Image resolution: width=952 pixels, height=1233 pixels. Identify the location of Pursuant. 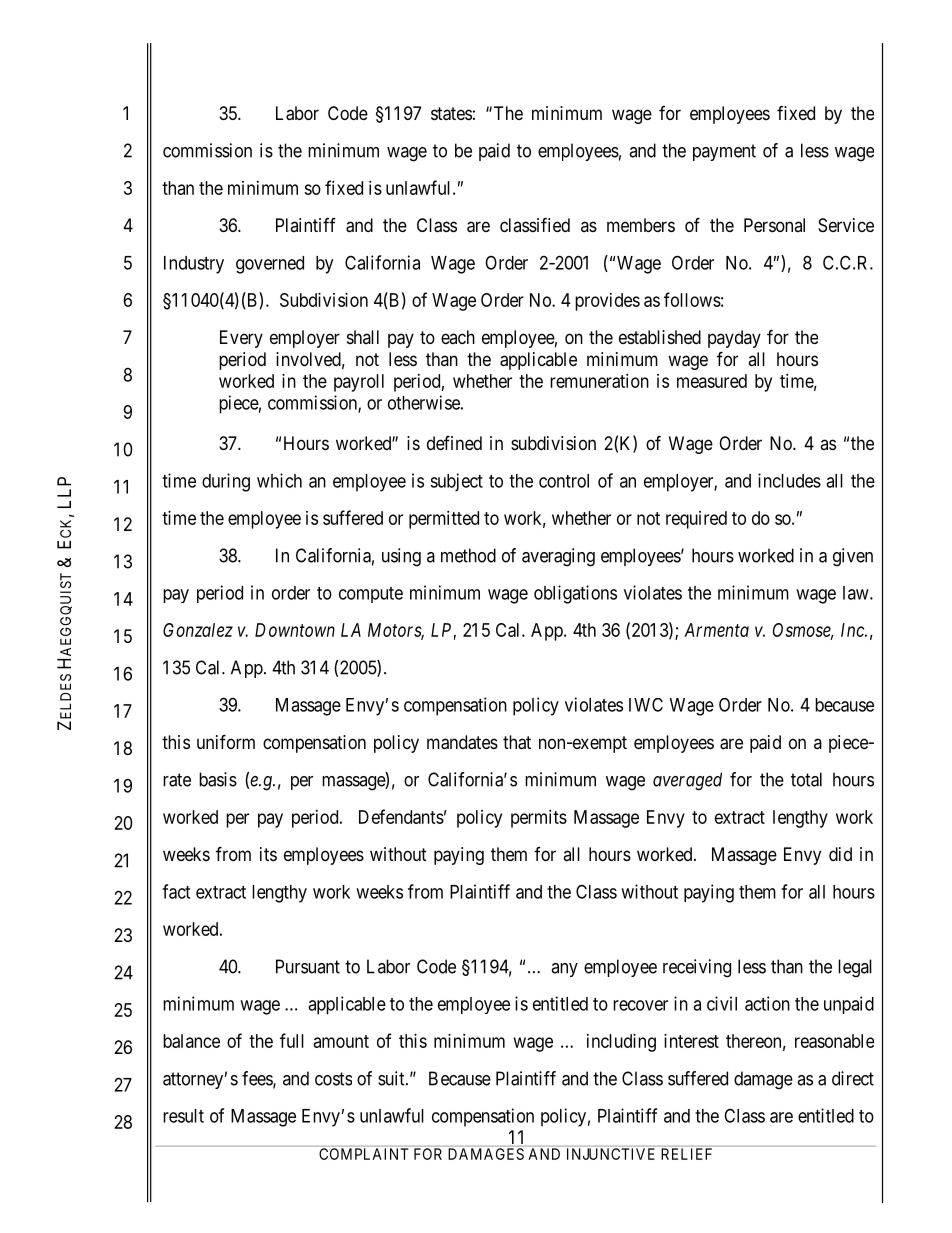
(308, 966).
